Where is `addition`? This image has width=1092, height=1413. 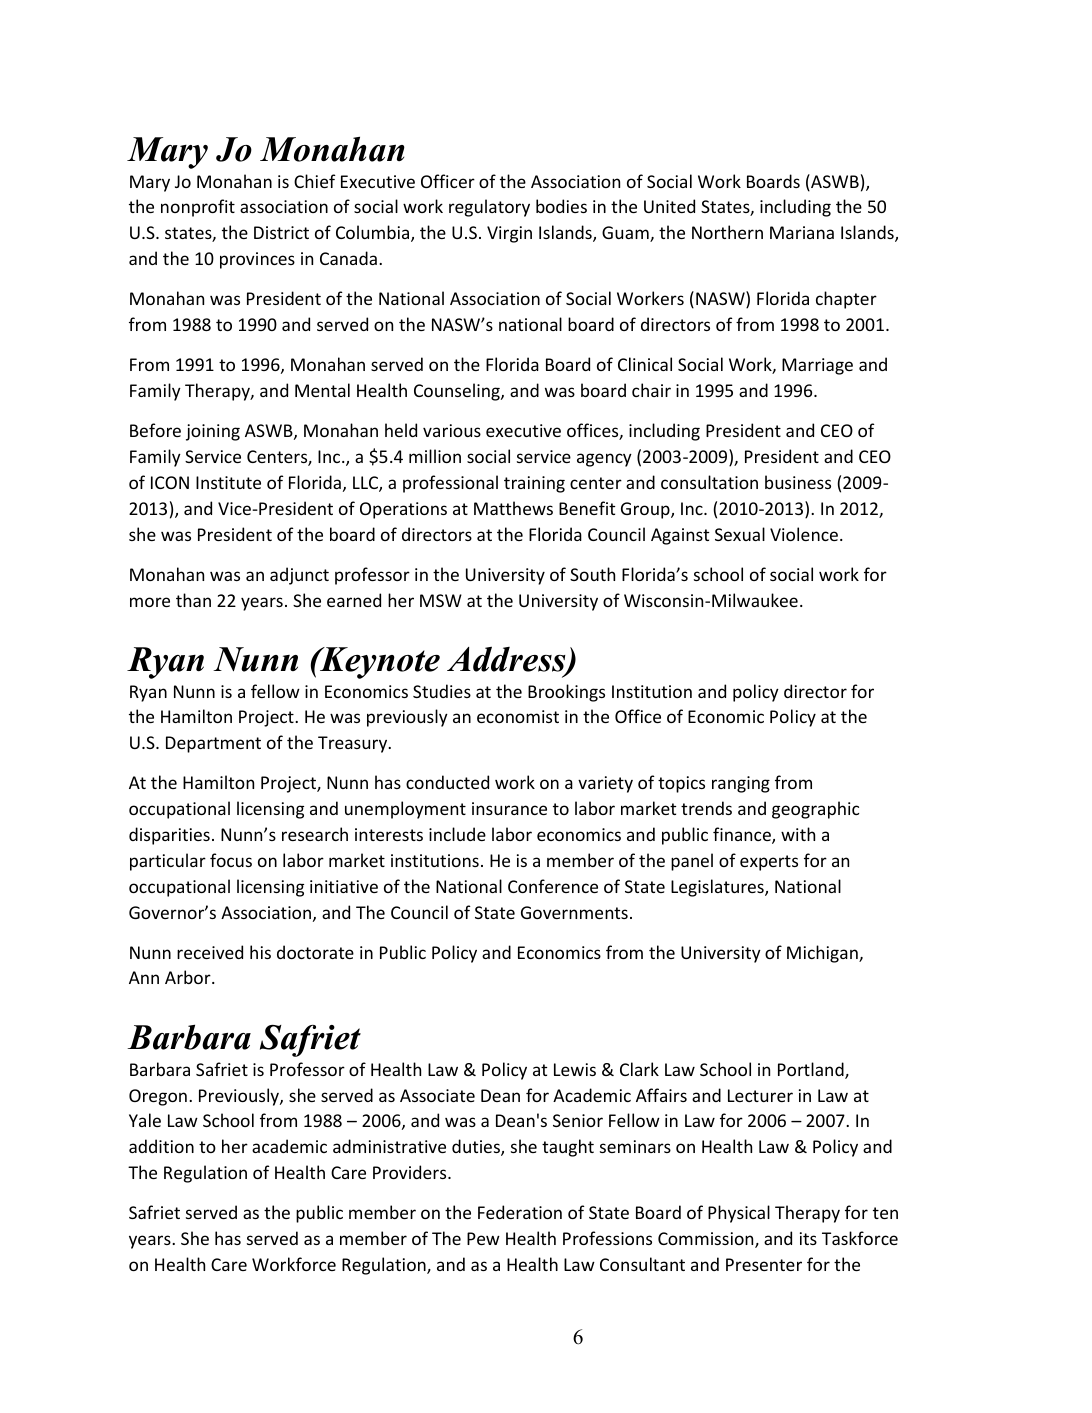
addition is located at coordinates (161, 1146).
